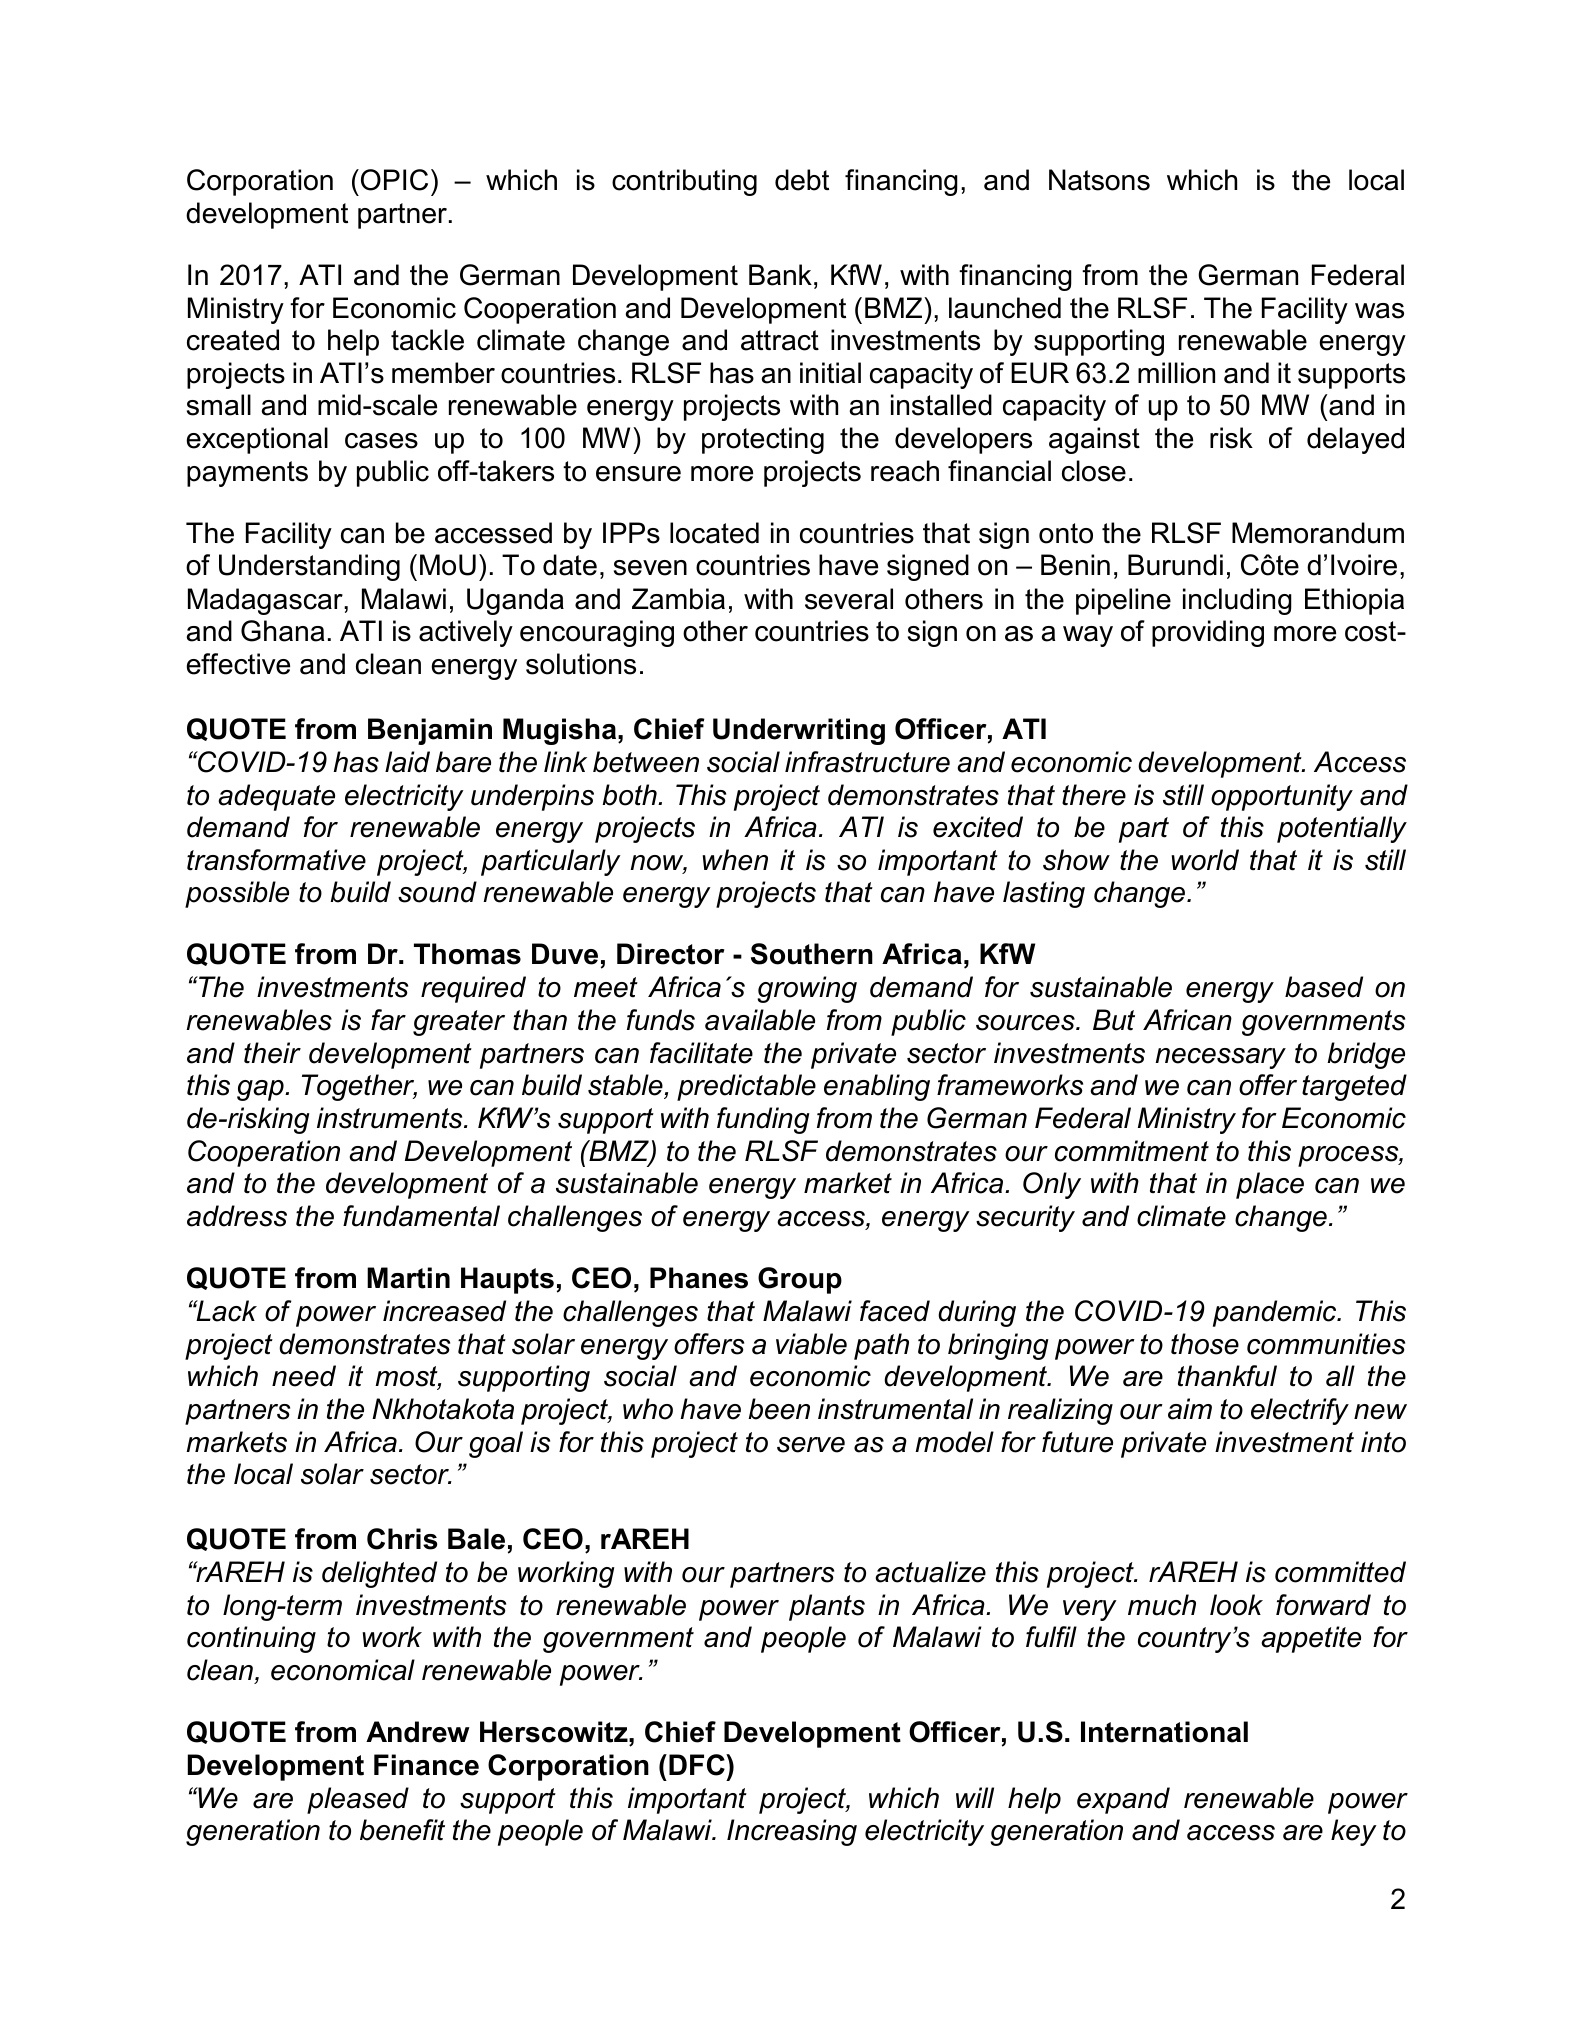 This screenshot has height=2044, width=1580. Describe the element at coordinates (388, 1020) in the screenshot. I see `far` at that location.
